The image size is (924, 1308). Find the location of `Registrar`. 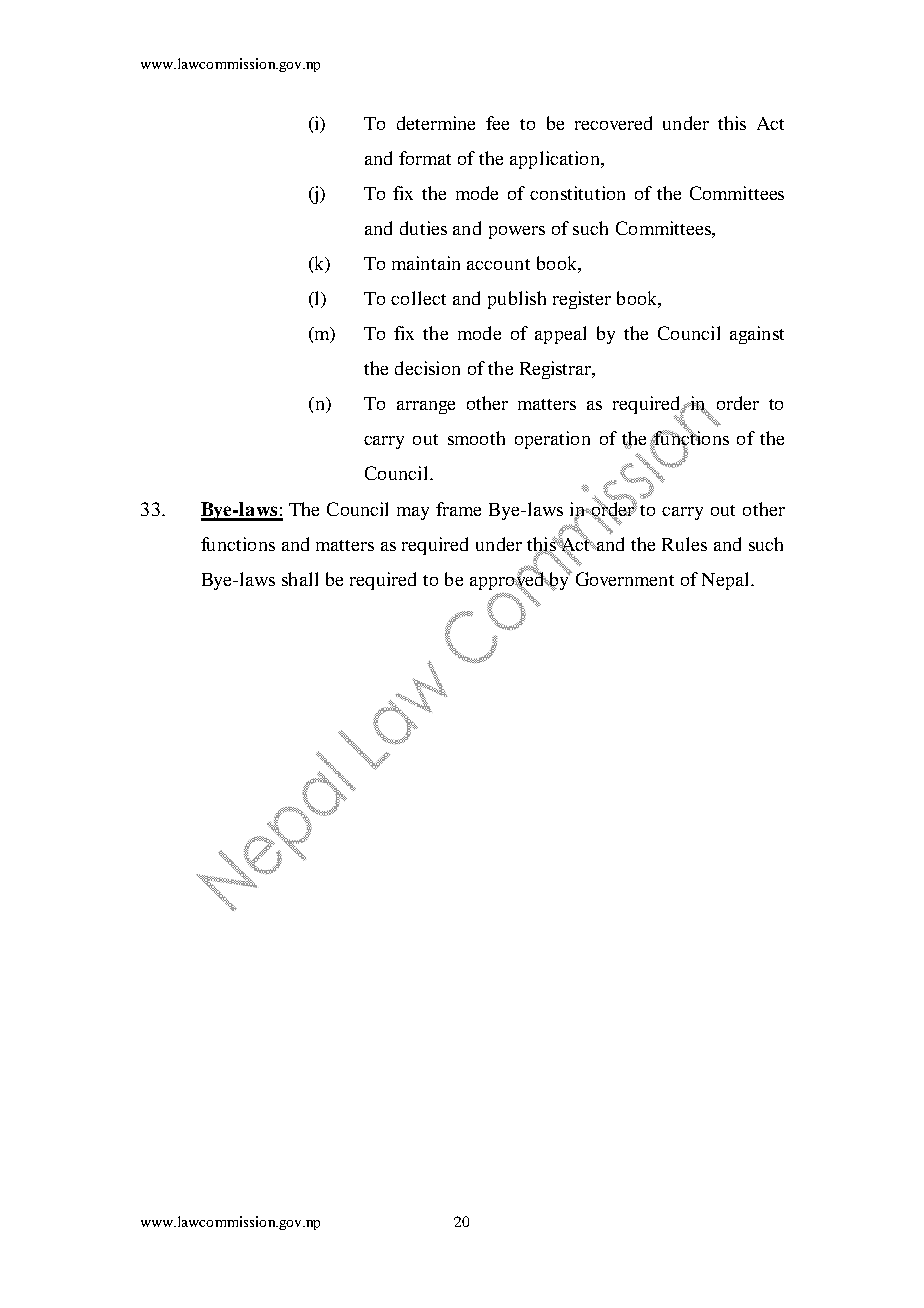

Registrar is located at coordinates (557, 370).
